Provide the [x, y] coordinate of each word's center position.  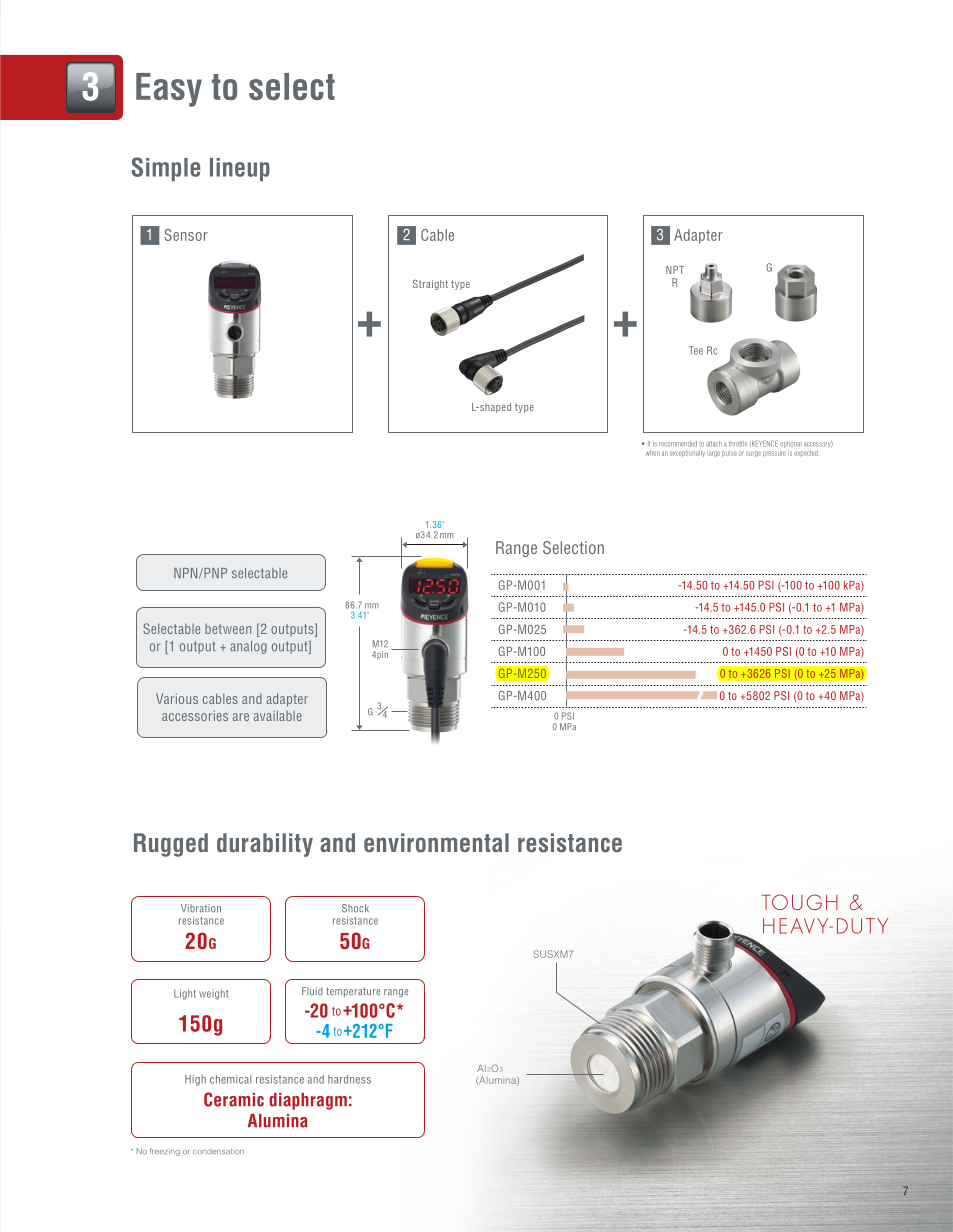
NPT [675, 270]
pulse [729, 453]
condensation [218, 1152]
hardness [349, 1079]
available [278, 715]
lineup [240, 169]
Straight [430, 285]
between [228, 629]
